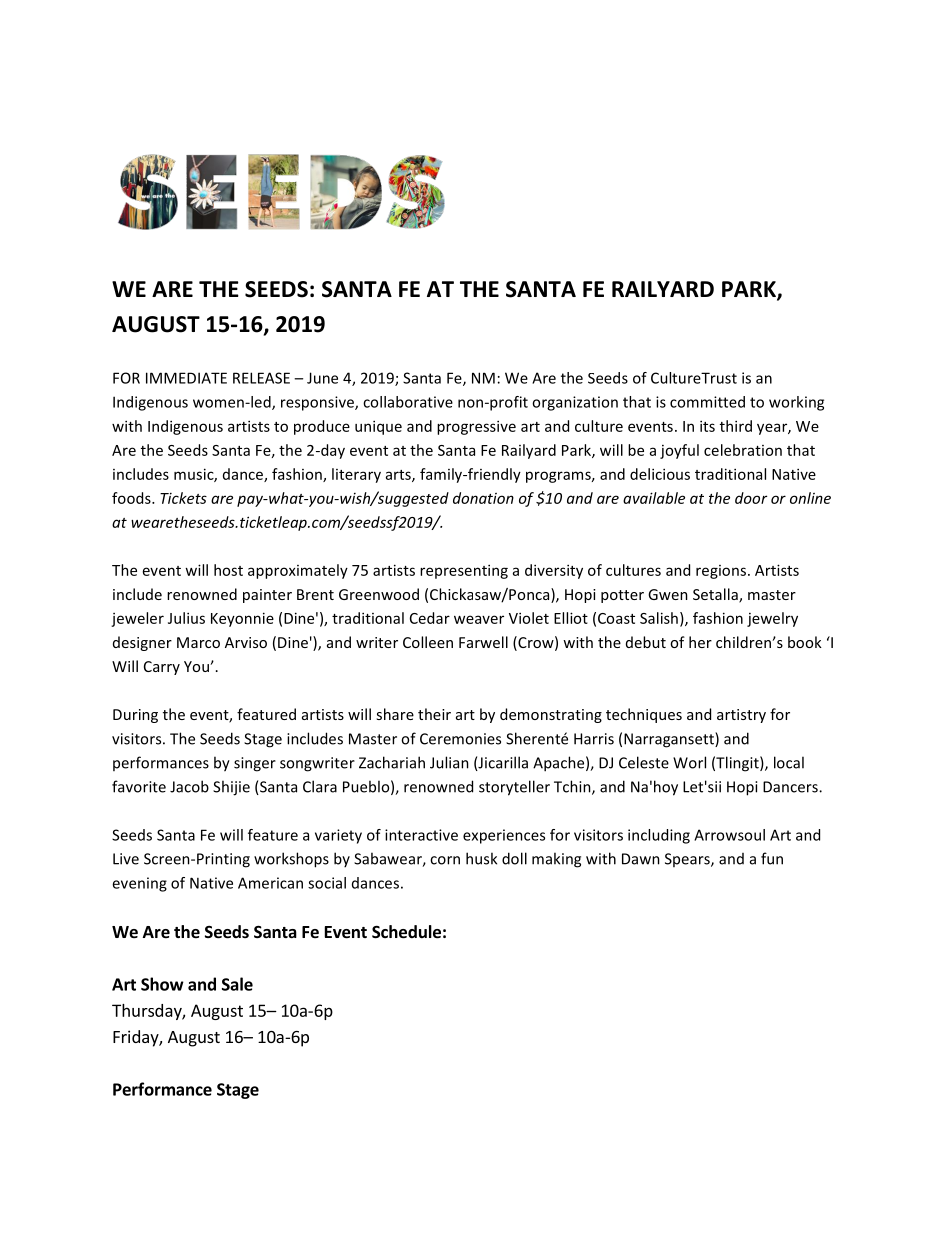 This image has height=1233, width=952. I want to click on IMMEDIATE, so click(186, 378).
